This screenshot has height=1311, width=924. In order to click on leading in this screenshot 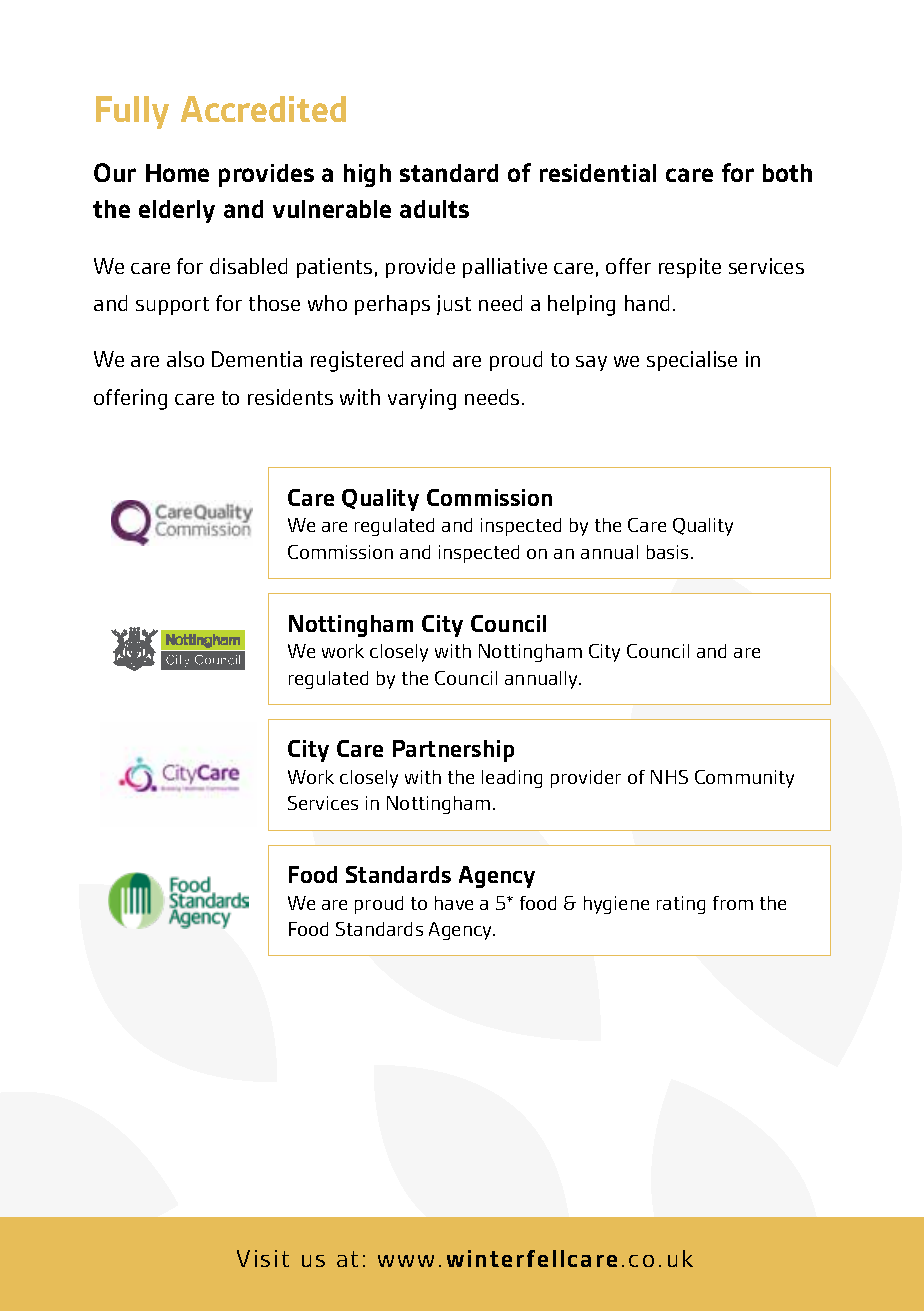, I will do `click(512, 779)`.
